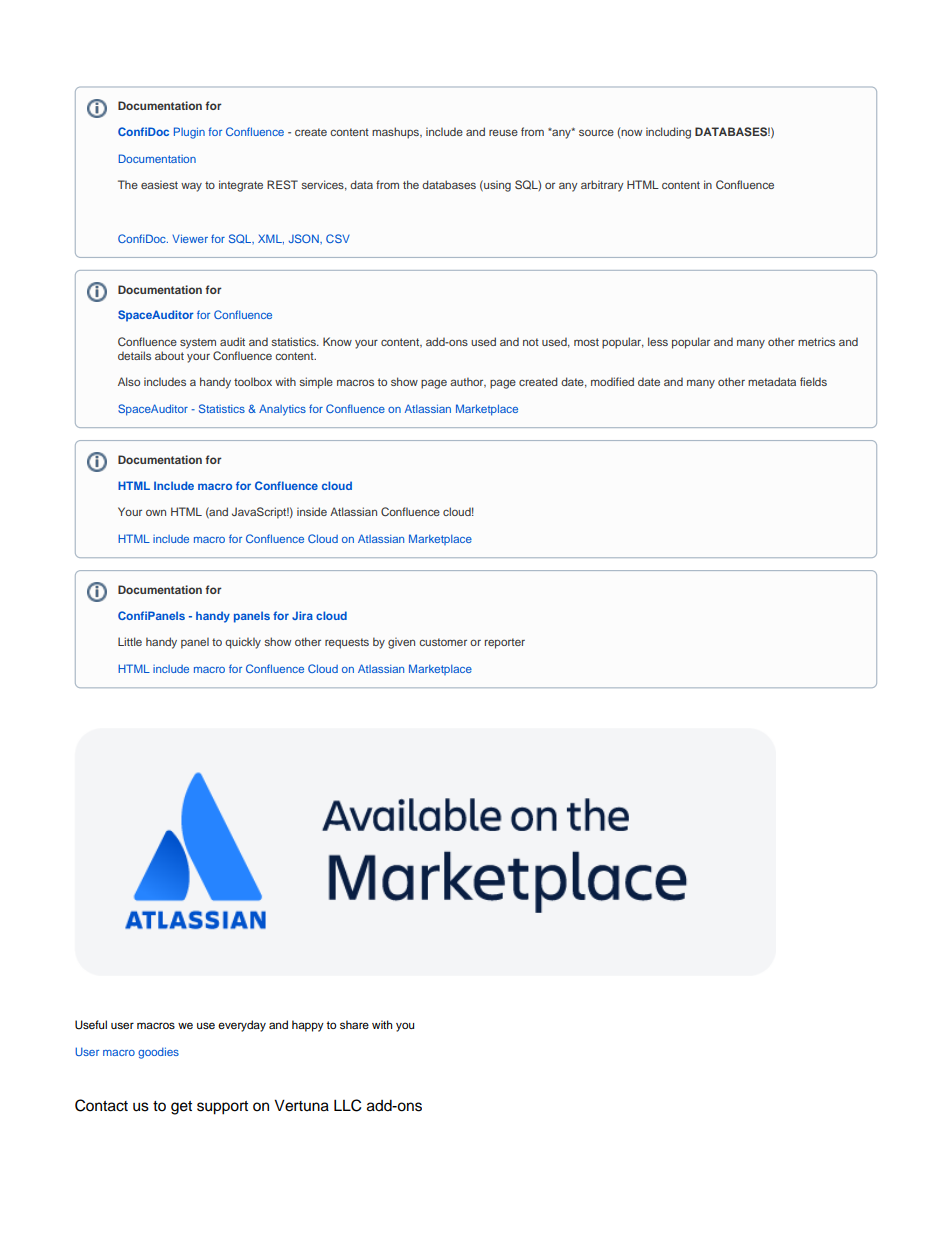 The height and width of the screenshot is (1233, 952). I want to click on goodies, so click(158, 1053).
